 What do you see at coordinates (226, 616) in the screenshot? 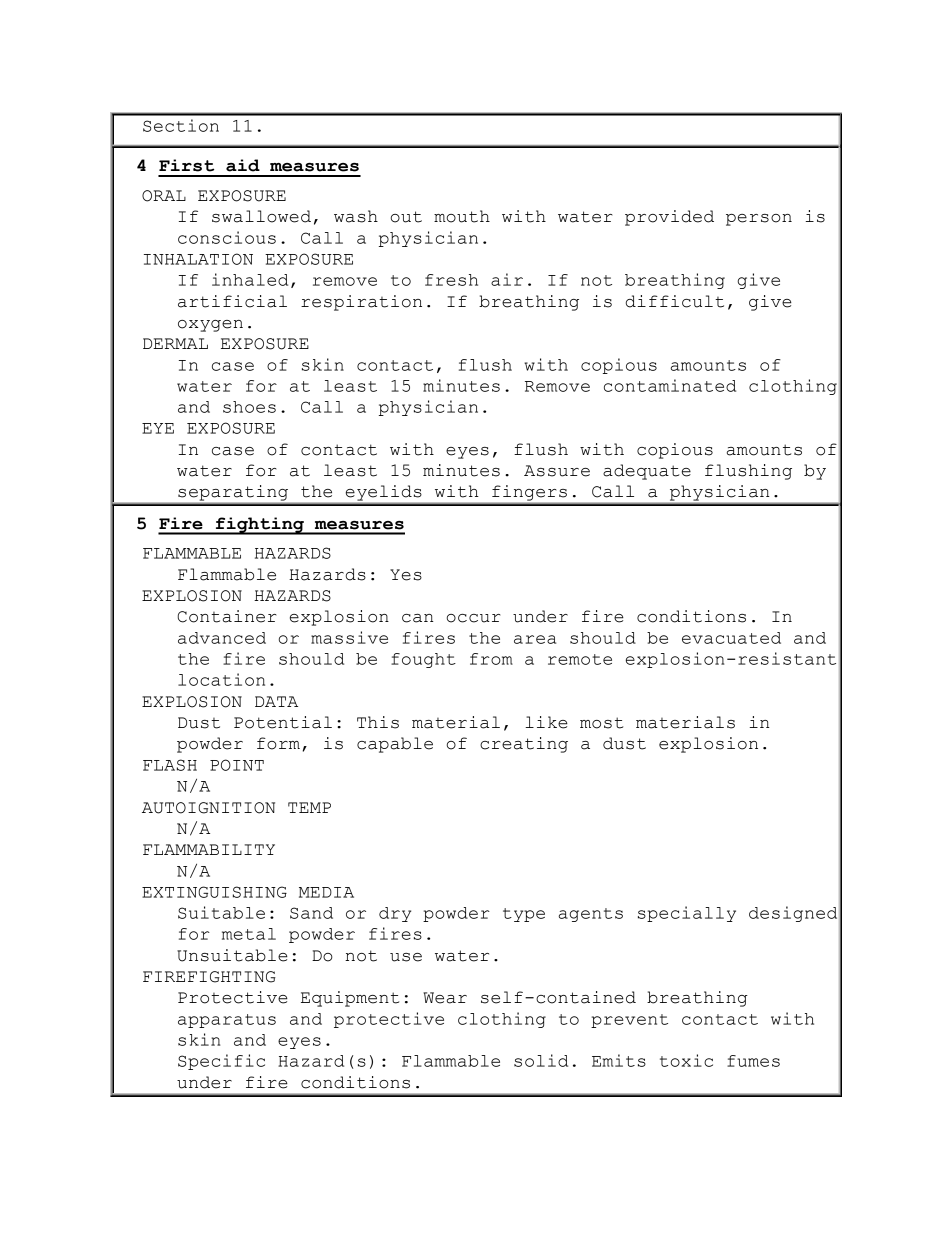
I see `Container` at bounding box center [226, 616].
